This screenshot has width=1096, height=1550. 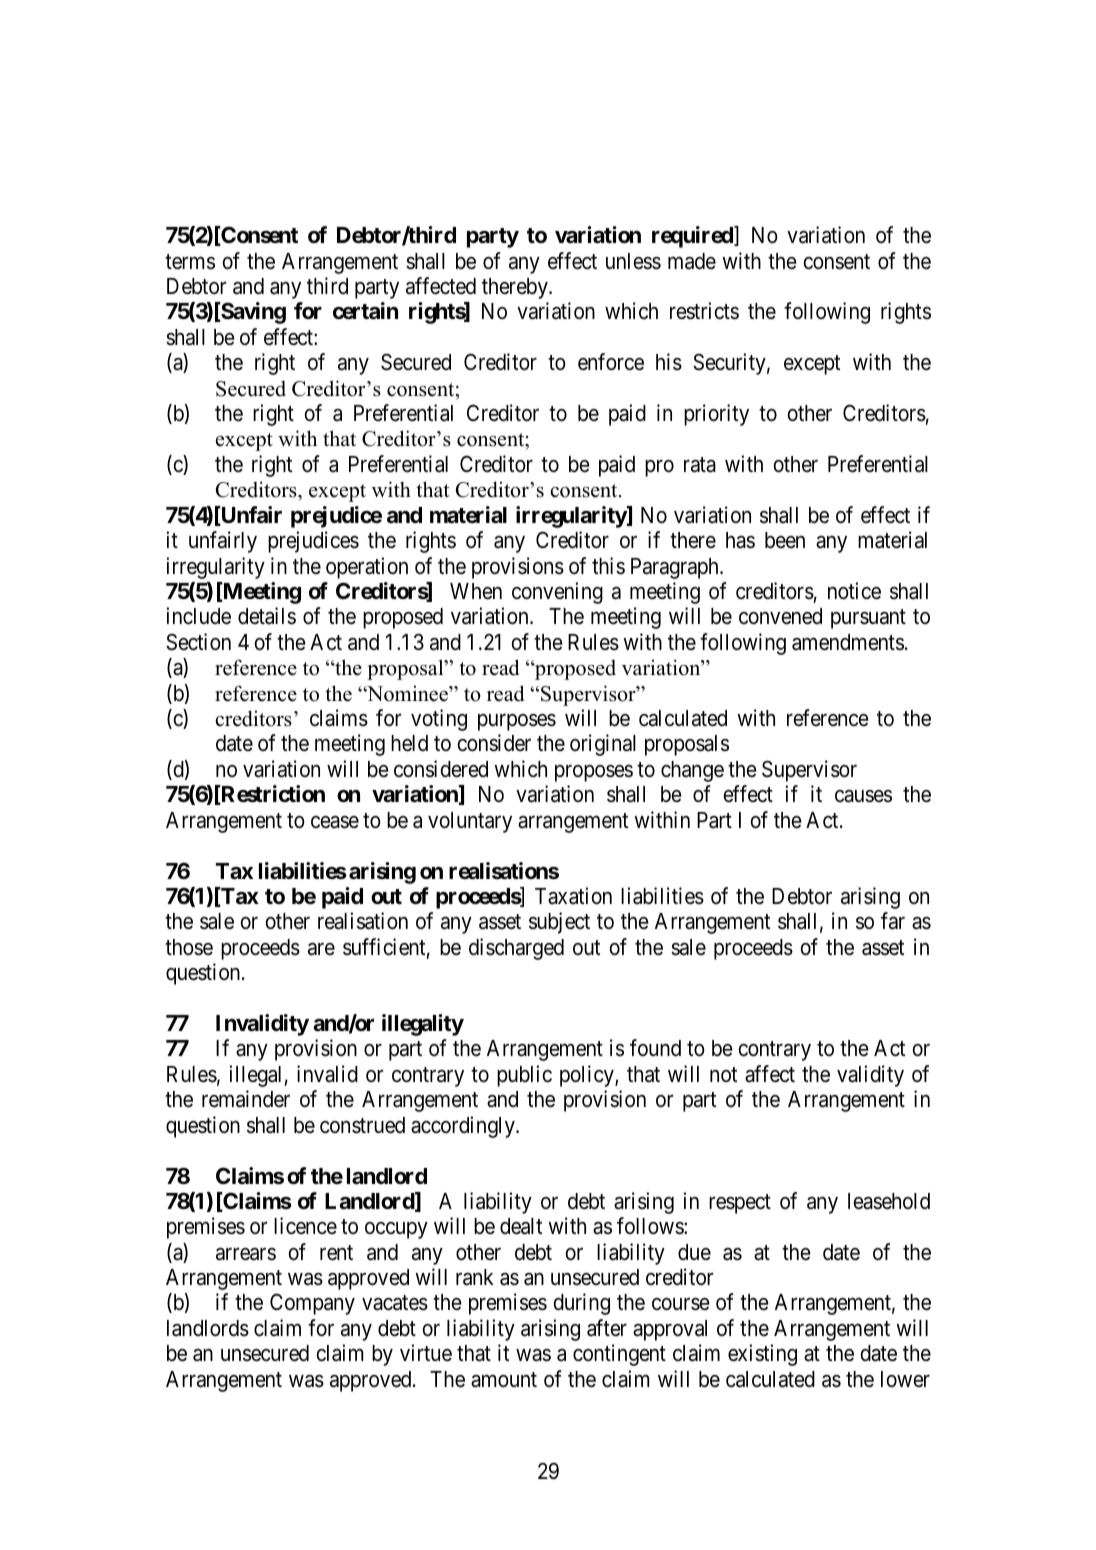 I want to click on restricts, so click(x=704, y=311).
